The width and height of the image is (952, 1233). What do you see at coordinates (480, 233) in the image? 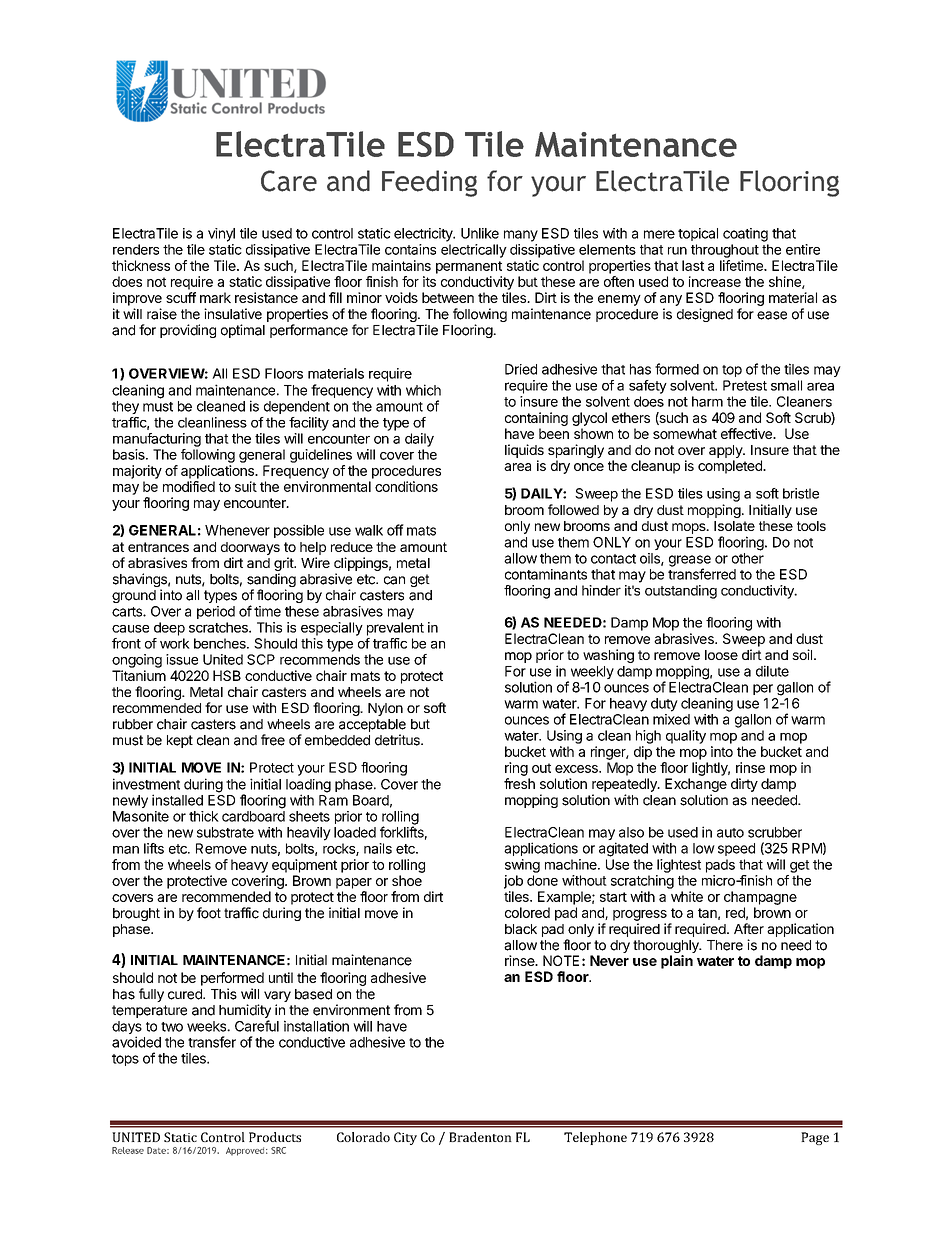
I see `Unlike` at bounding box center [480, 233].
